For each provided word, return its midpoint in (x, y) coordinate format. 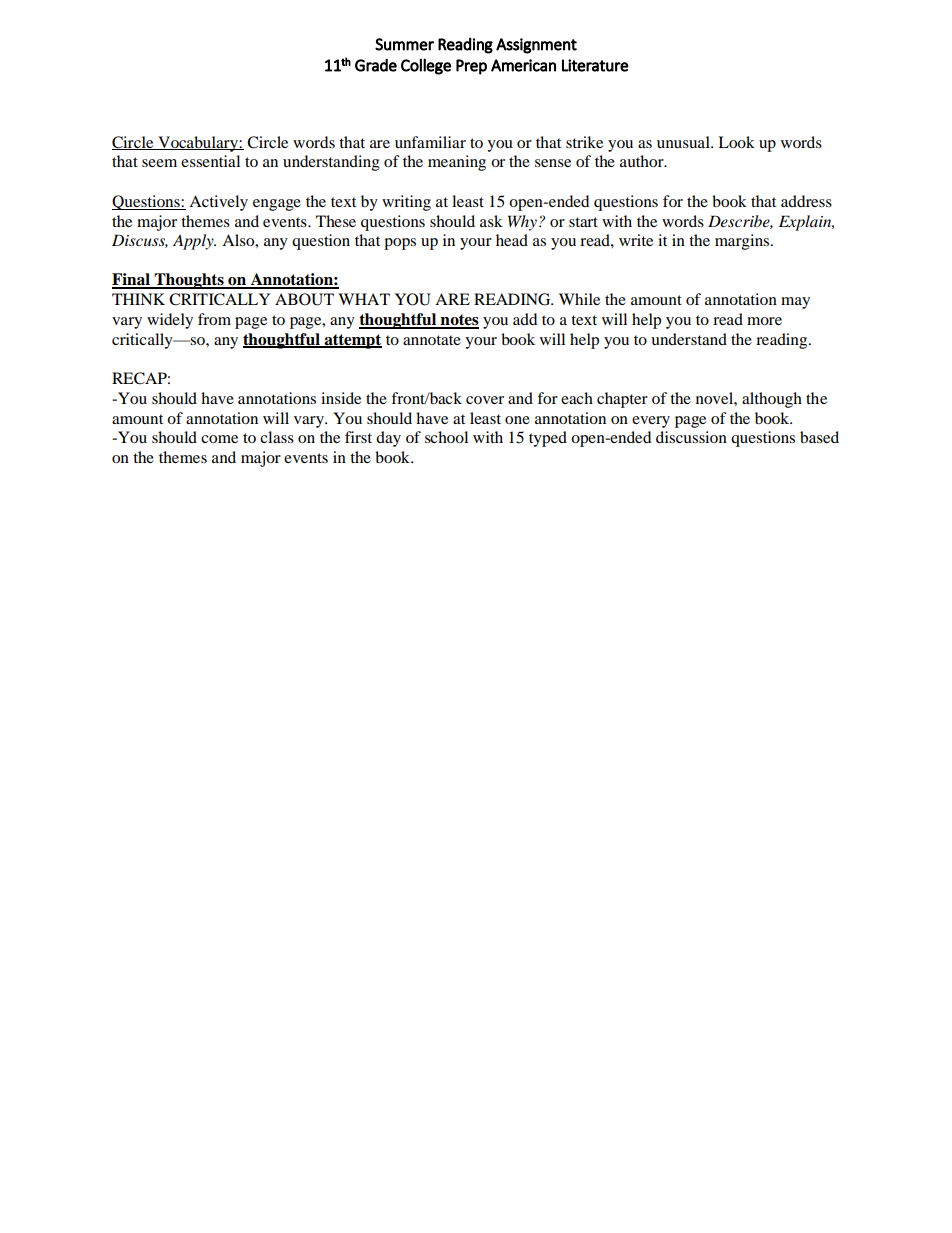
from (214, 319)
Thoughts (189, 281)
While (579, 299)
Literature (595, 65)
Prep (471, 67)
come (219, 439)
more (764, 321)
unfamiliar (430, 142)
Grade (376, 65)
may (795, 303)
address (806, 201)
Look (736, 142)
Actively (218, 203)
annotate (432, 340)
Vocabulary (198, 144)
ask (491, 221)
